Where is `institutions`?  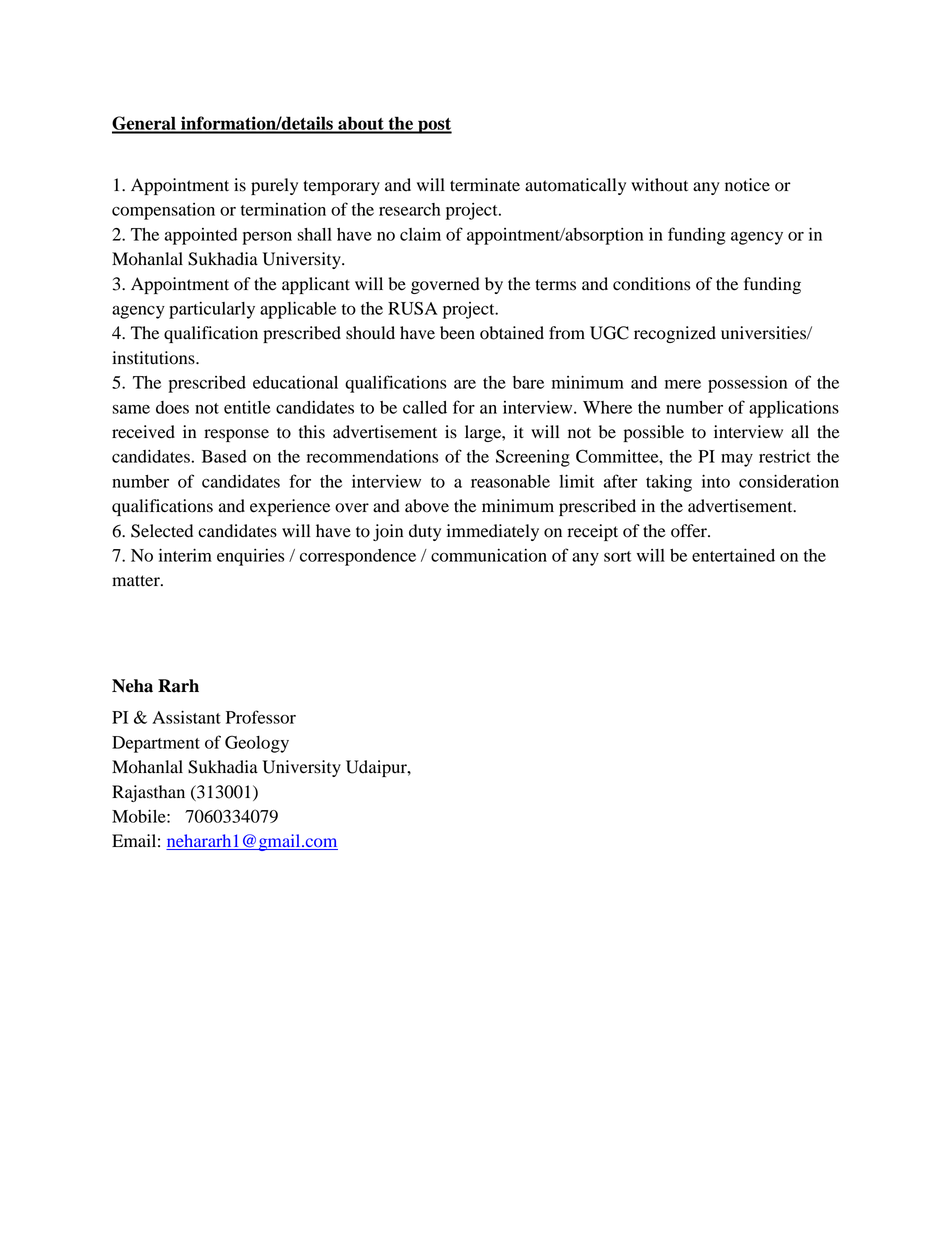 institutions is located at coordinates (154, 358).
